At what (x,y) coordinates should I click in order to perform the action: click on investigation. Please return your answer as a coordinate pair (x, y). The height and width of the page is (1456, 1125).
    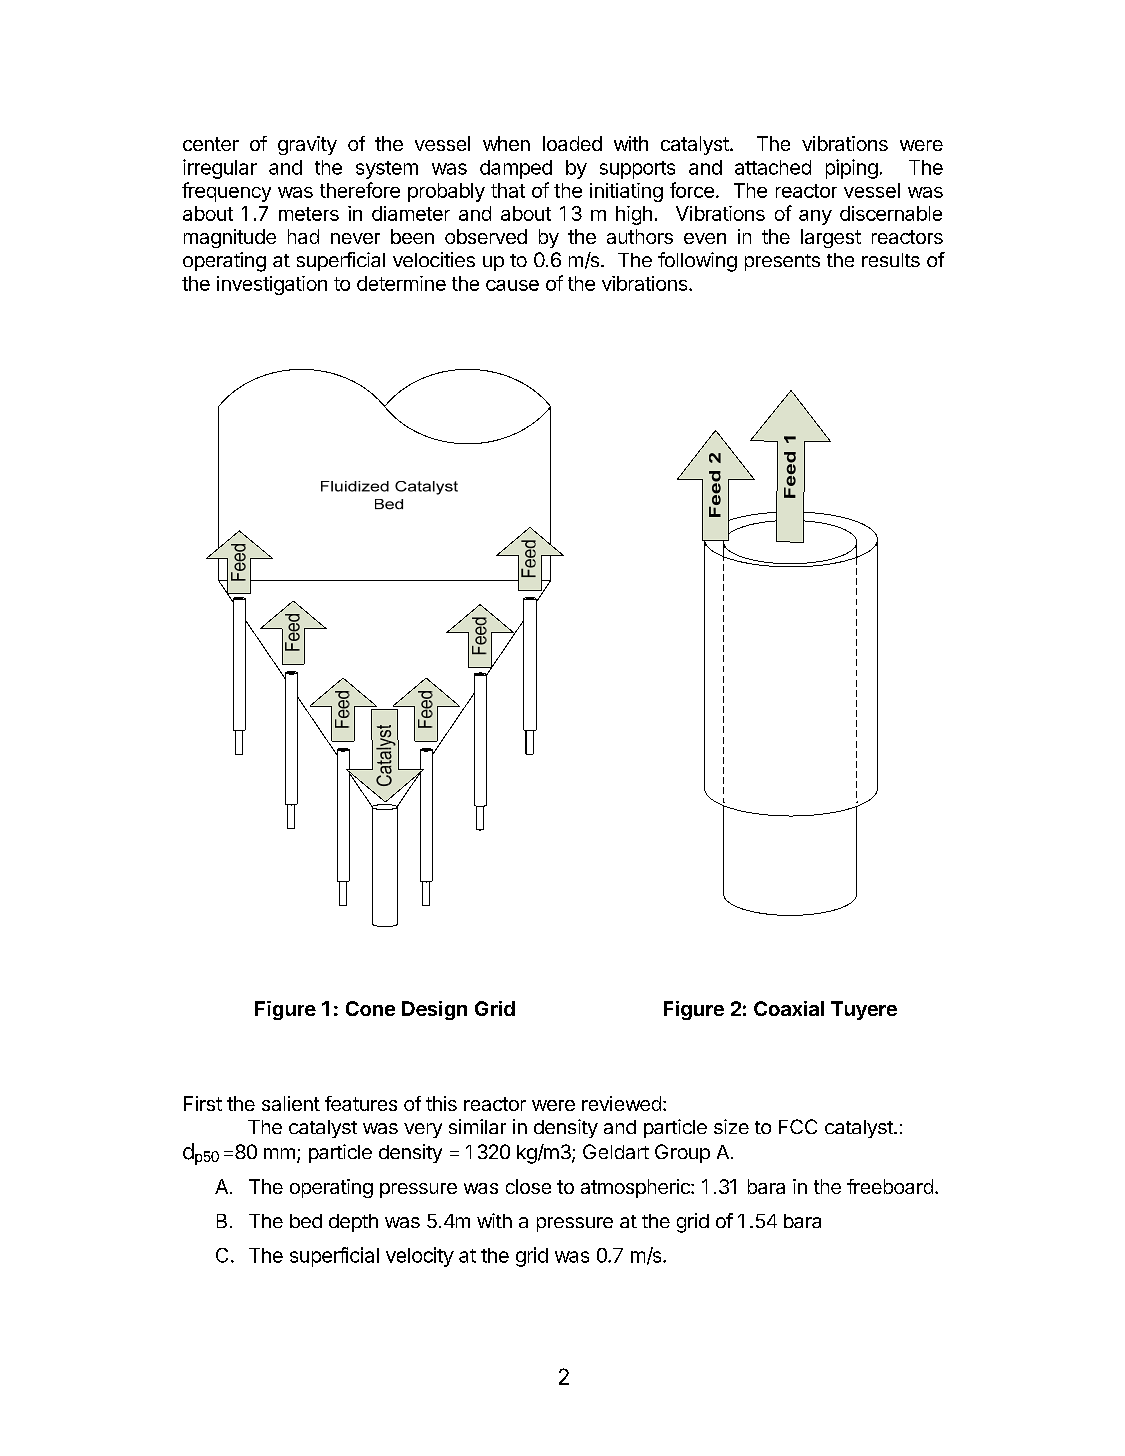
    Looking at the image, I should click on (272, 285).
